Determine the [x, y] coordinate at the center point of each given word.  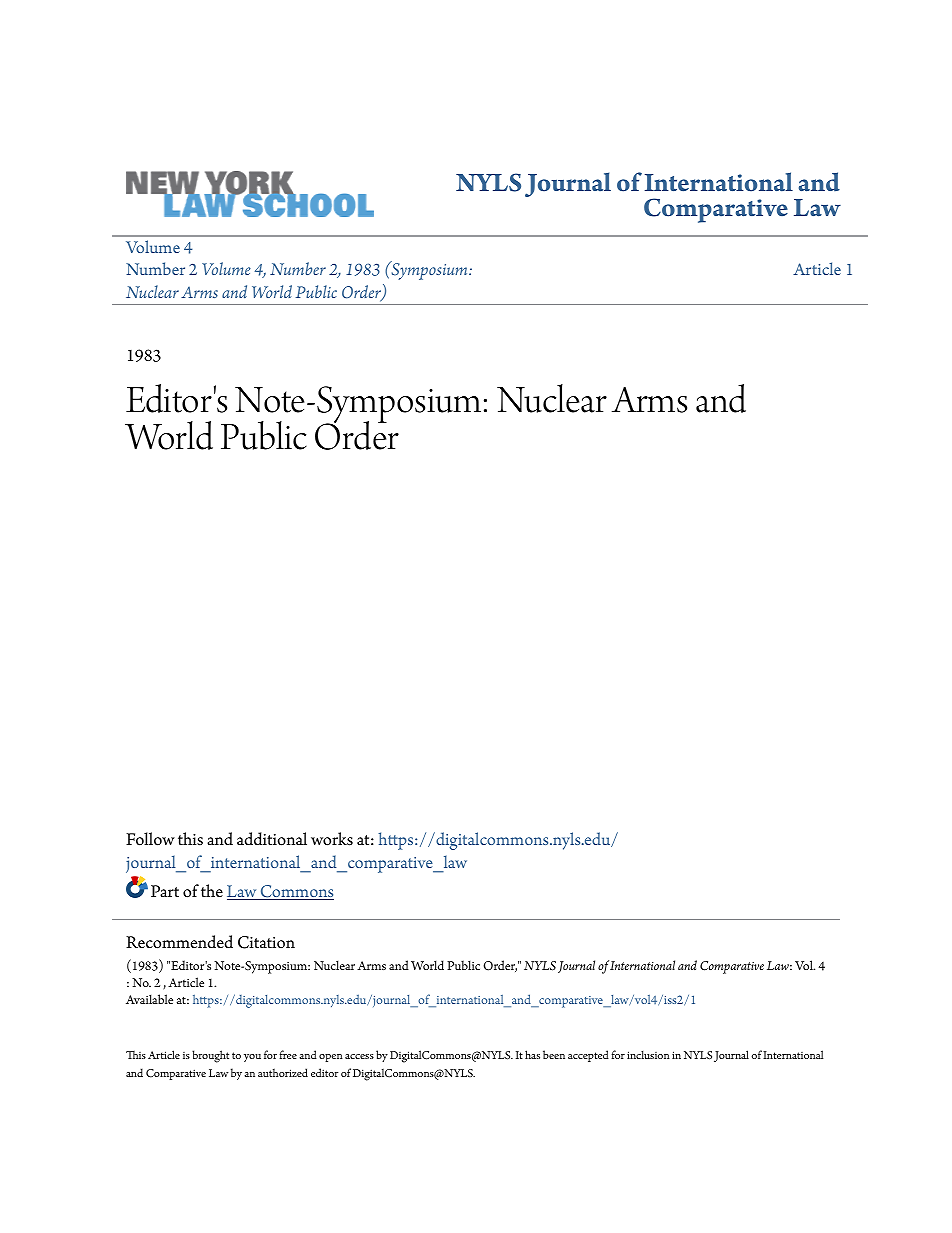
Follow [150, 839]
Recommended [179, 942]
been [554, 1054]
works [332, 839]
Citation [266, 942]
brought [210, 1056]
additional [272, 839]
